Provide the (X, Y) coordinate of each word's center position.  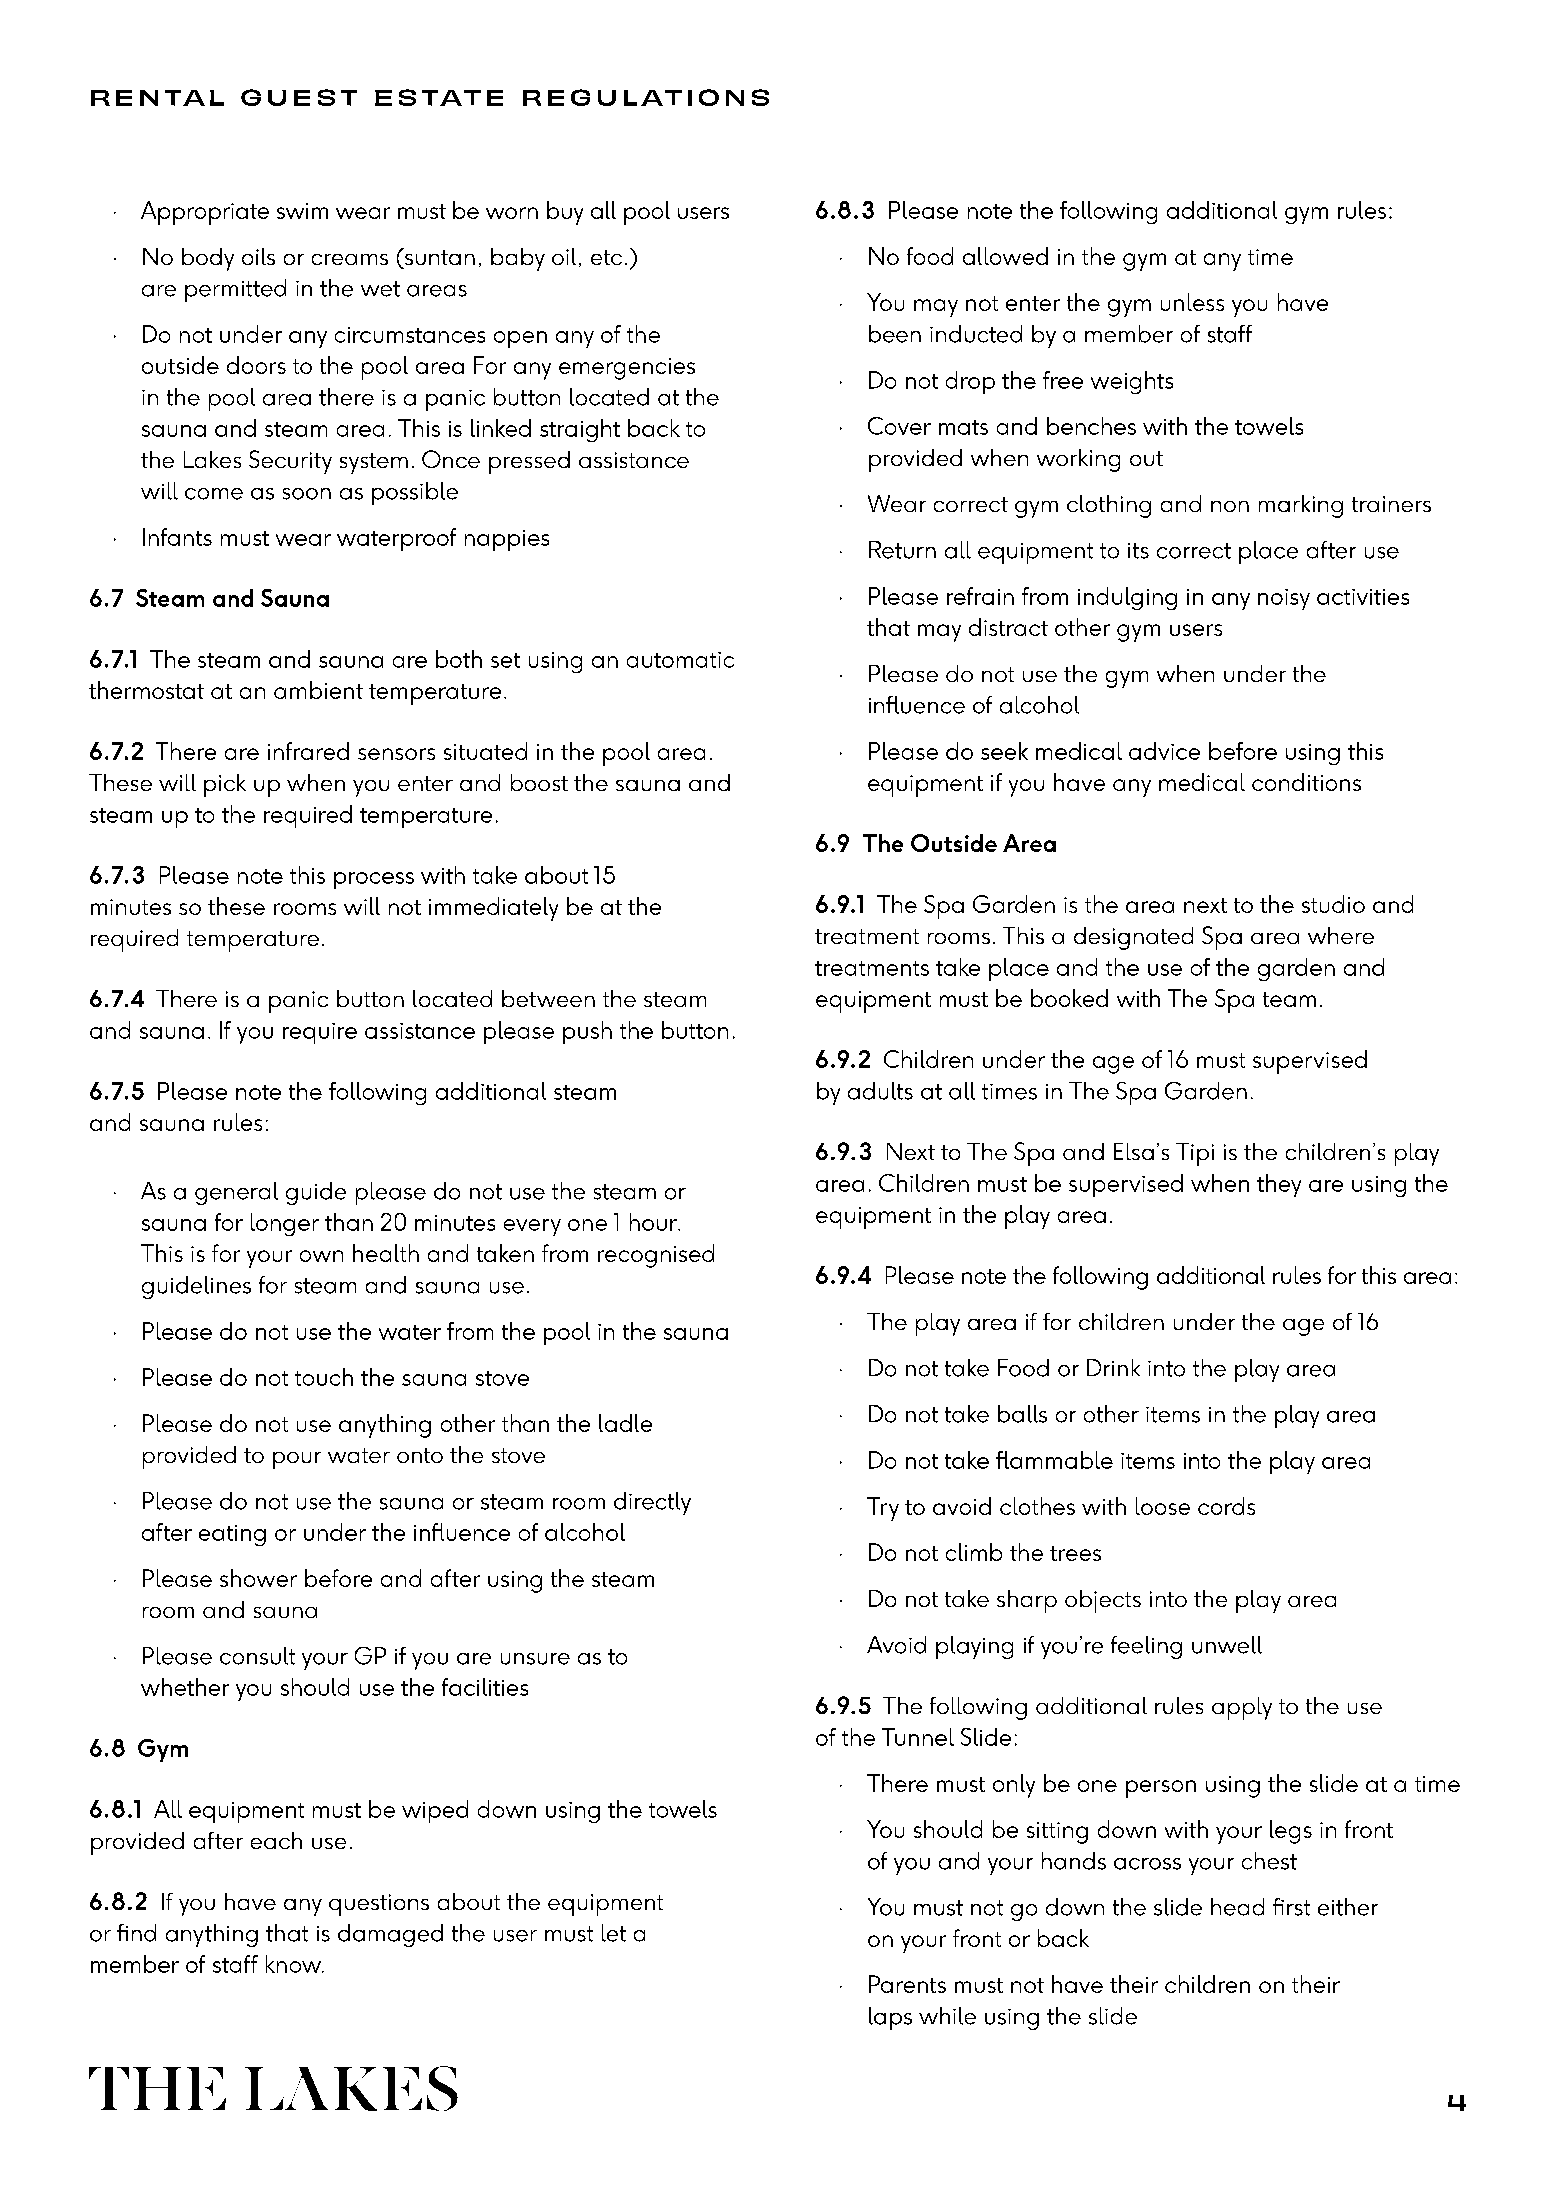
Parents (907, 1984)
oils (258, 256)
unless (1192, 302)
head (1237, 1907)
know (294, 1964)
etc (606, 257)
